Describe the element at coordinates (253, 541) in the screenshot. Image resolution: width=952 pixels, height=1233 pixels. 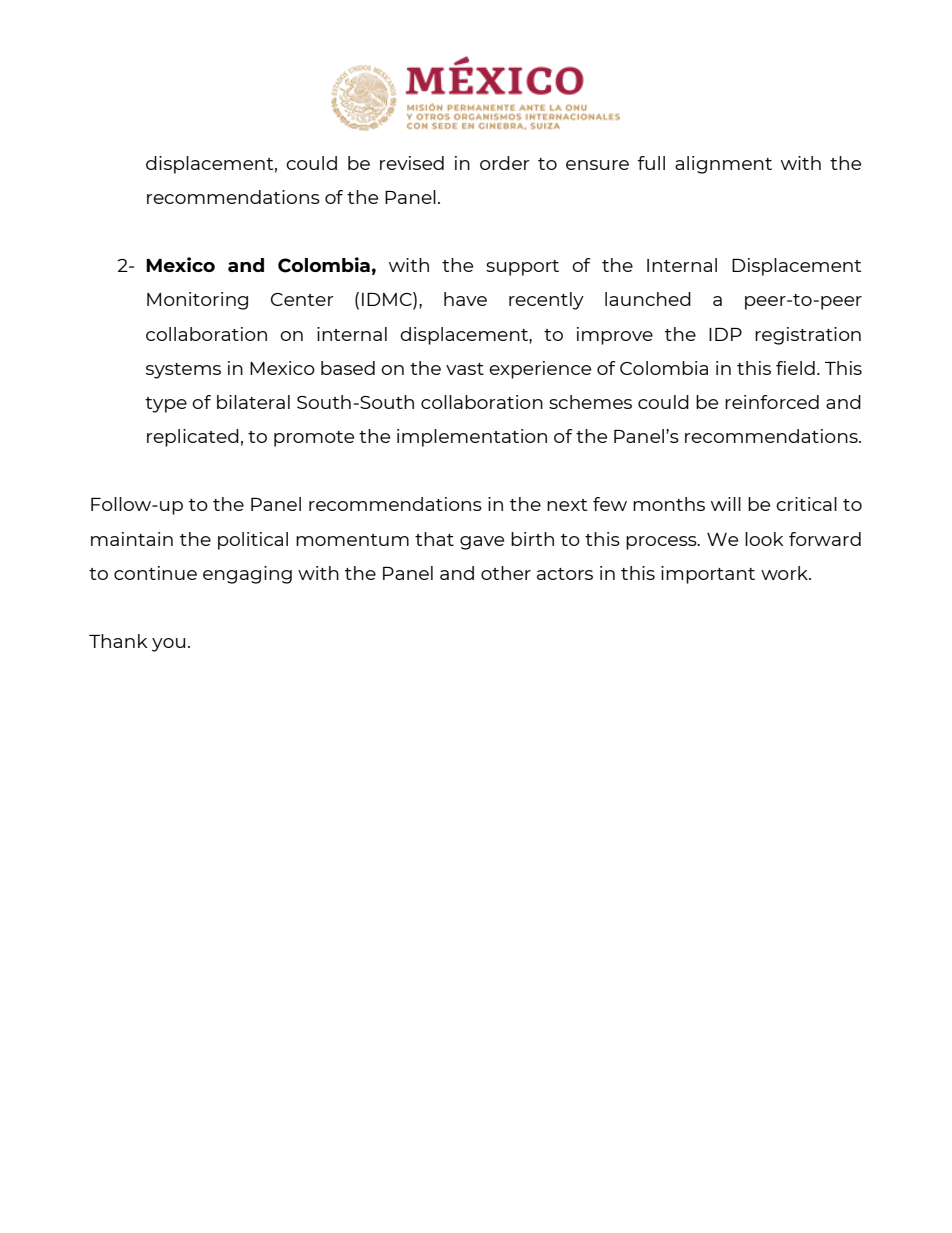
I see `political` at that location.
